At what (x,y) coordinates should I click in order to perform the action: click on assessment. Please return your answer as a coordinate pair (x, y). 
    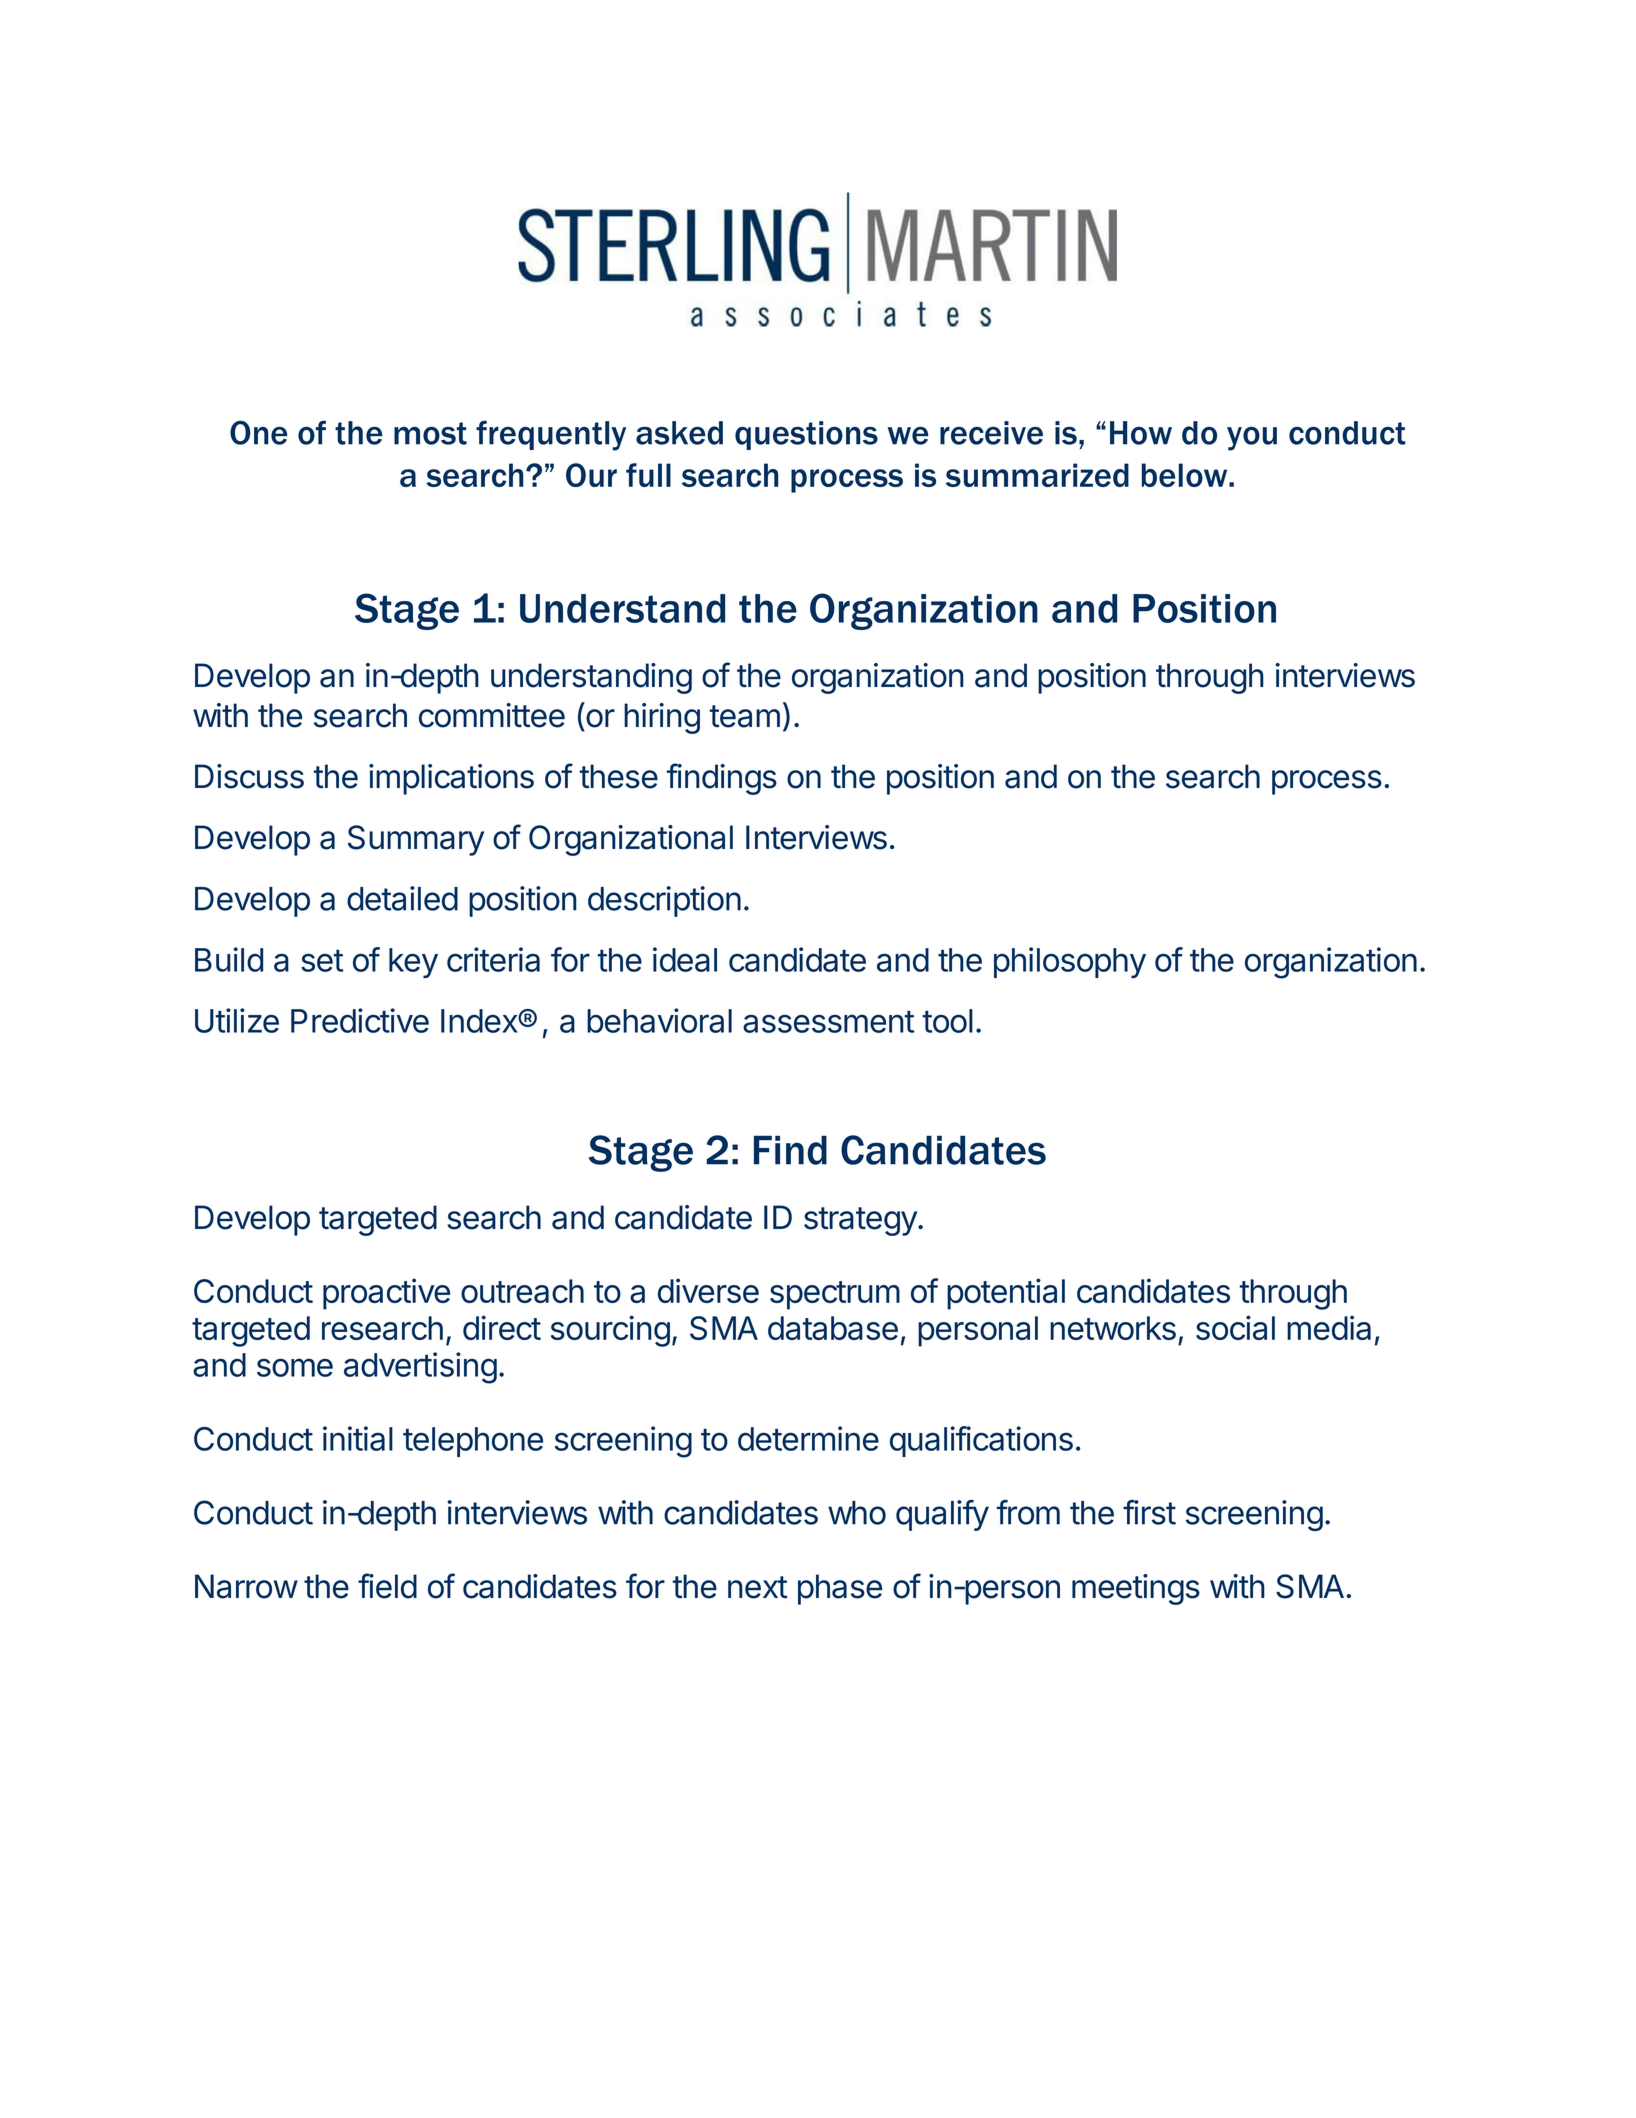
    Looking at the image, I should click on (828, 1022).
